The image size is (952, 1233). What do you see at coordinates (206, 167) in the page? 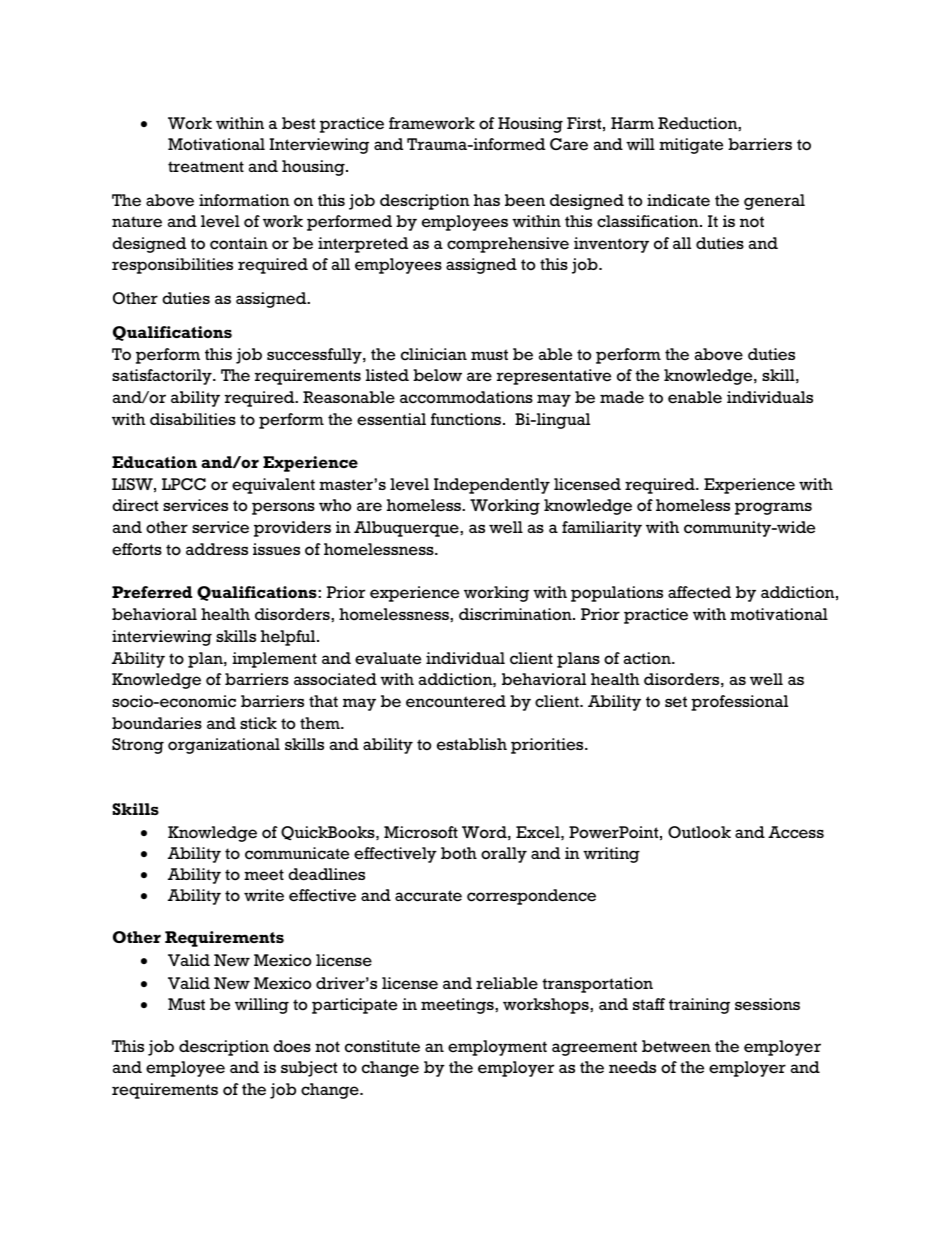
I see `treatment` at bounding box center [206, 167].
